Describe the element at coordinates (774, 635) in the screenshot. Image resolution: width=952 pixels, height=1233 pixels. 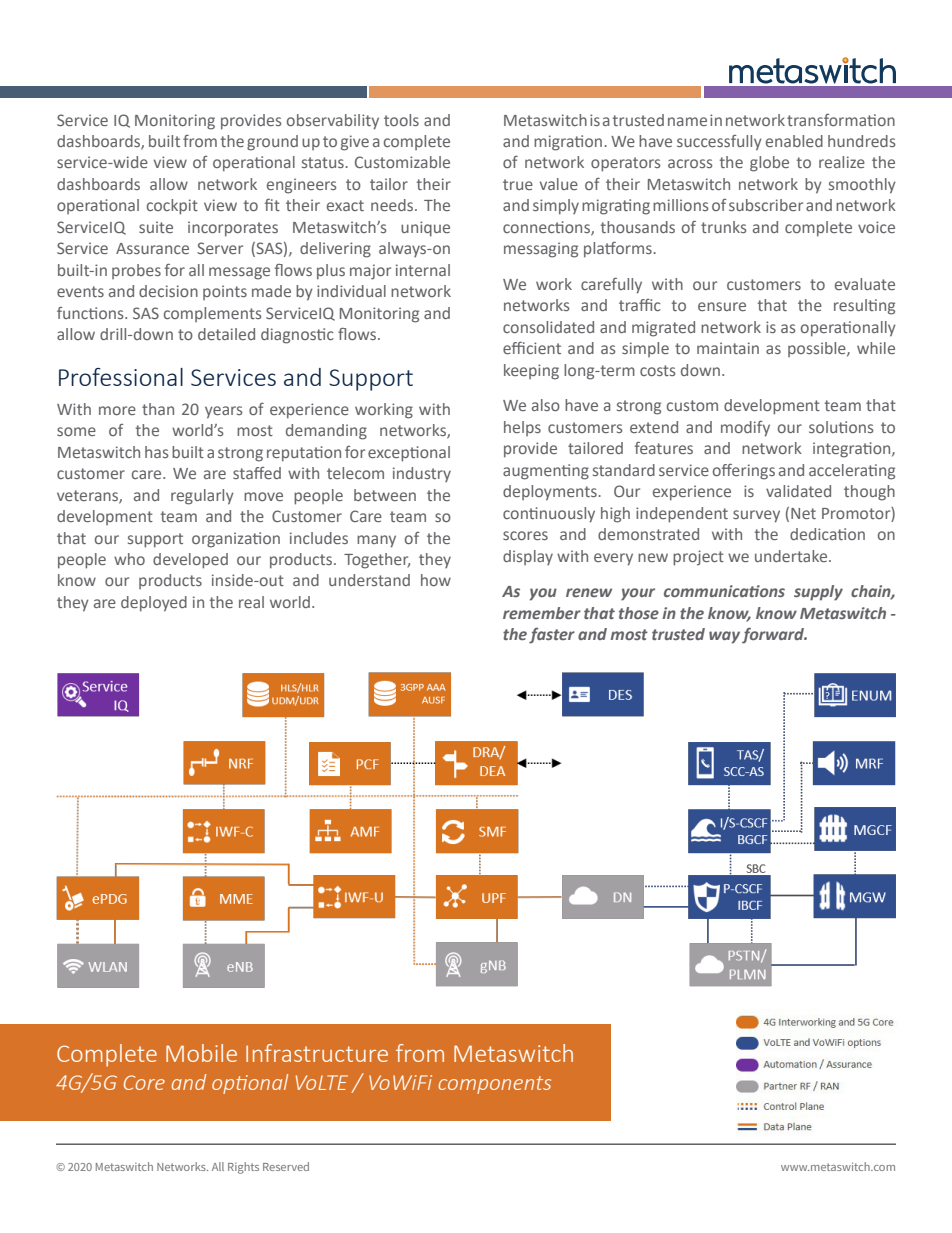
I see `forward` at that location.
